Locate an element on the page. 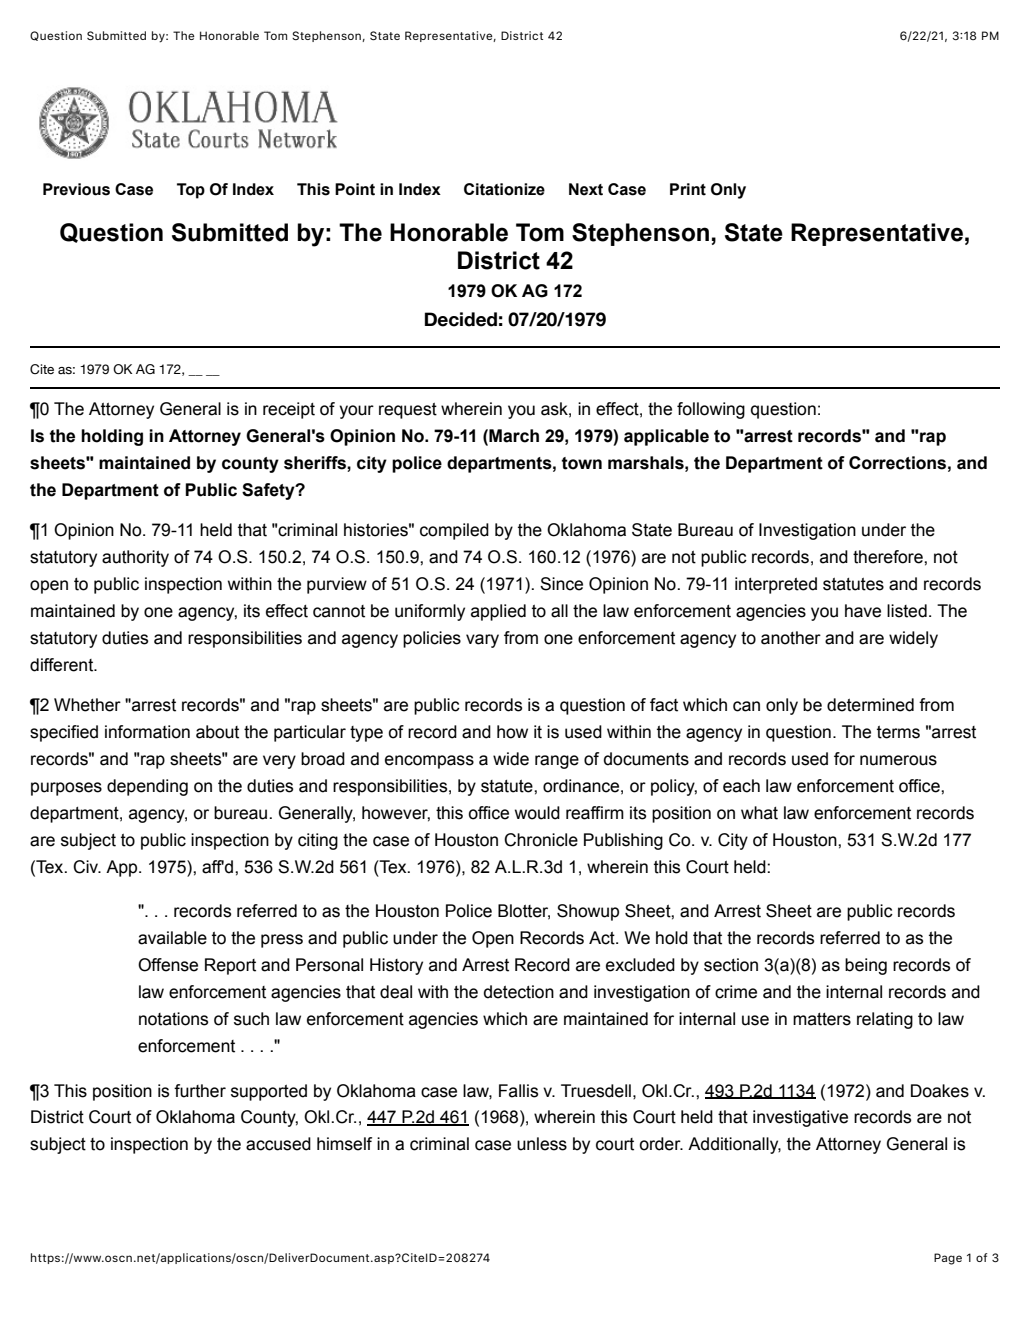  Offense is located at coordinates (168, 965).
